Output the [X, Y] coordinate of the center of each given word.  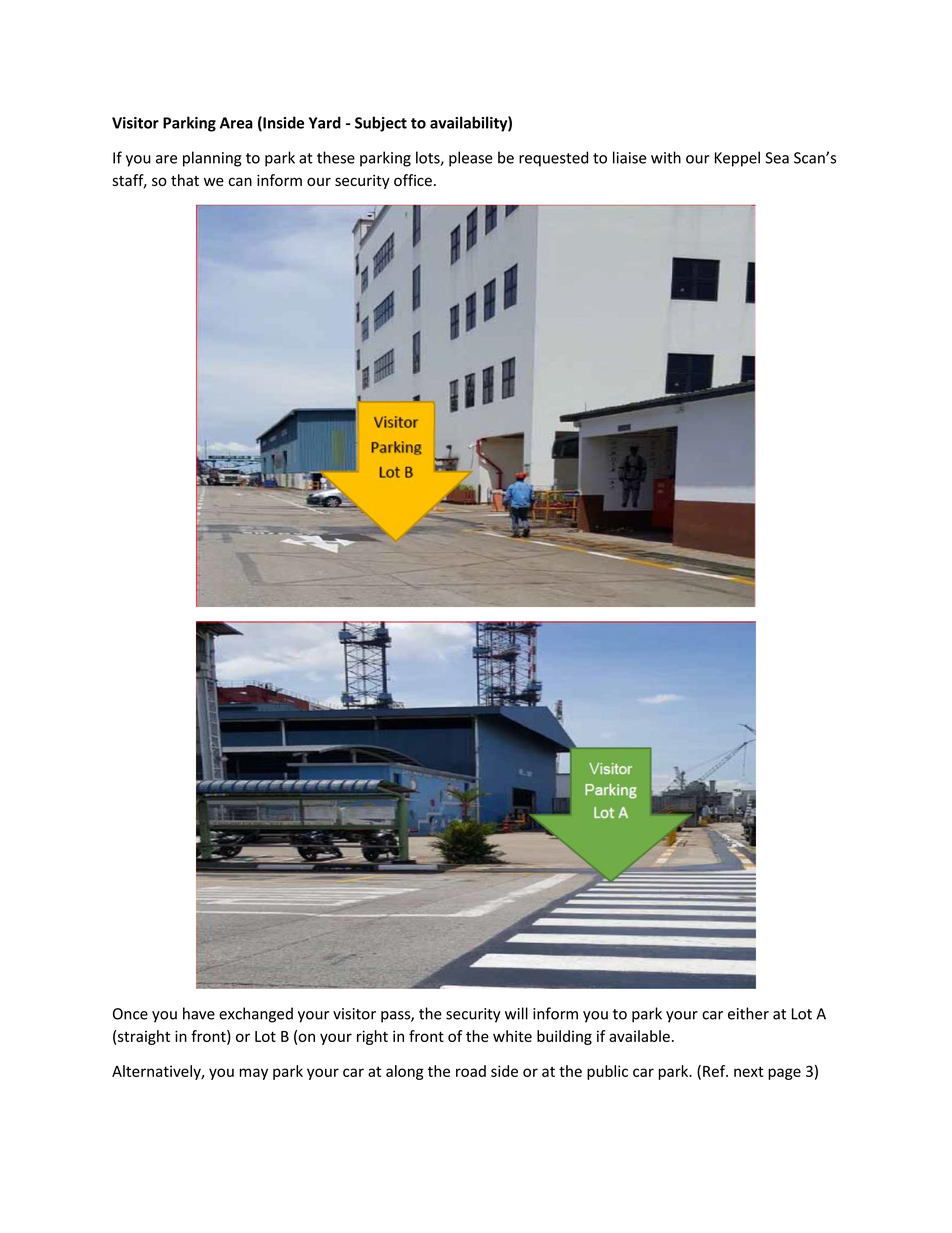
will [516, 1013]
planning [212, 159]
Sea [777, 158]
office [413, 180]
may [253, 1074]
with [666, 157]
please [471, 159]
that [185, 180]
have [199, 1013]
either [748, 1013]
